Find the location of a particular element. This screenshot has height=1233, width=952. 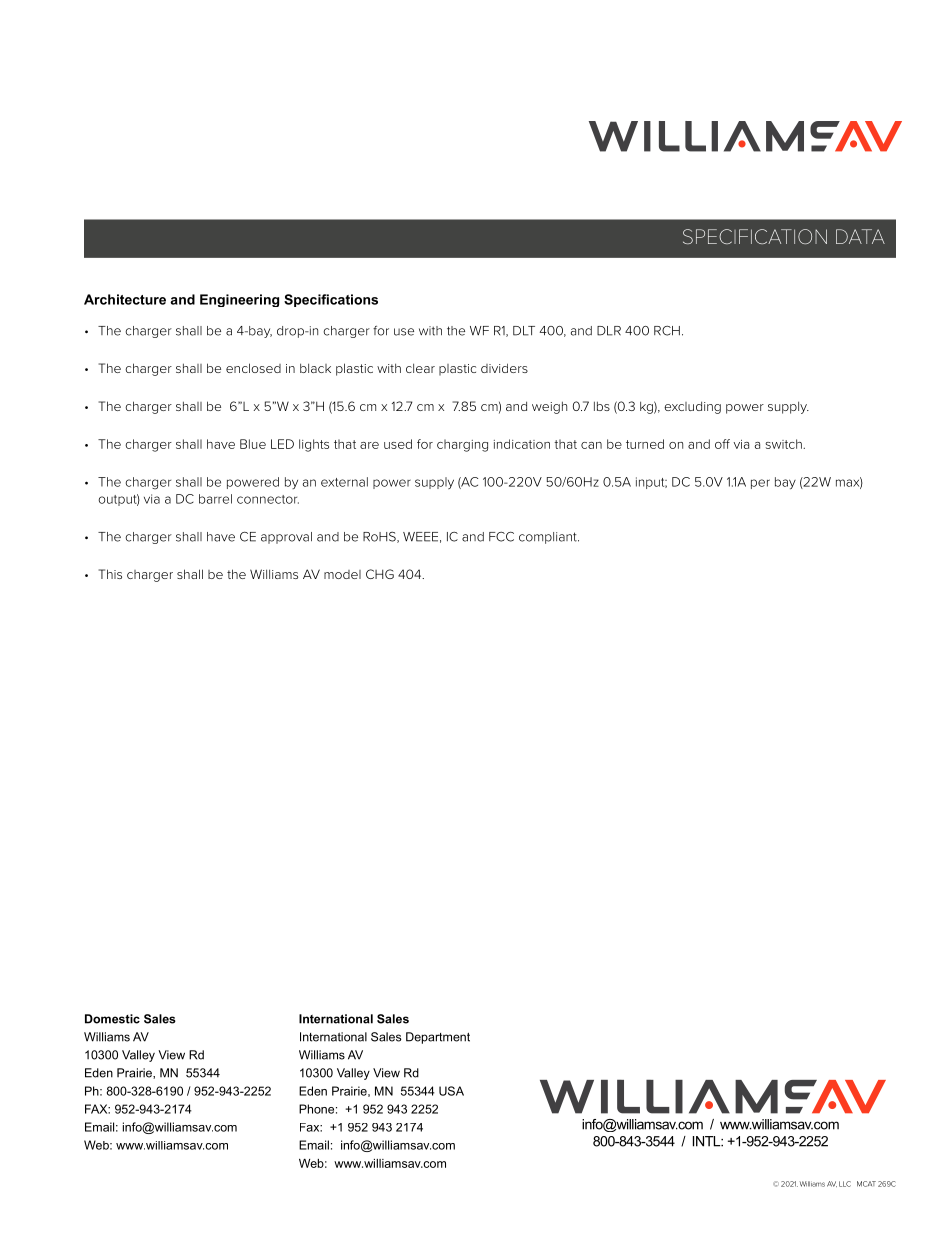

Department is located at coordinates (438, 1038).
